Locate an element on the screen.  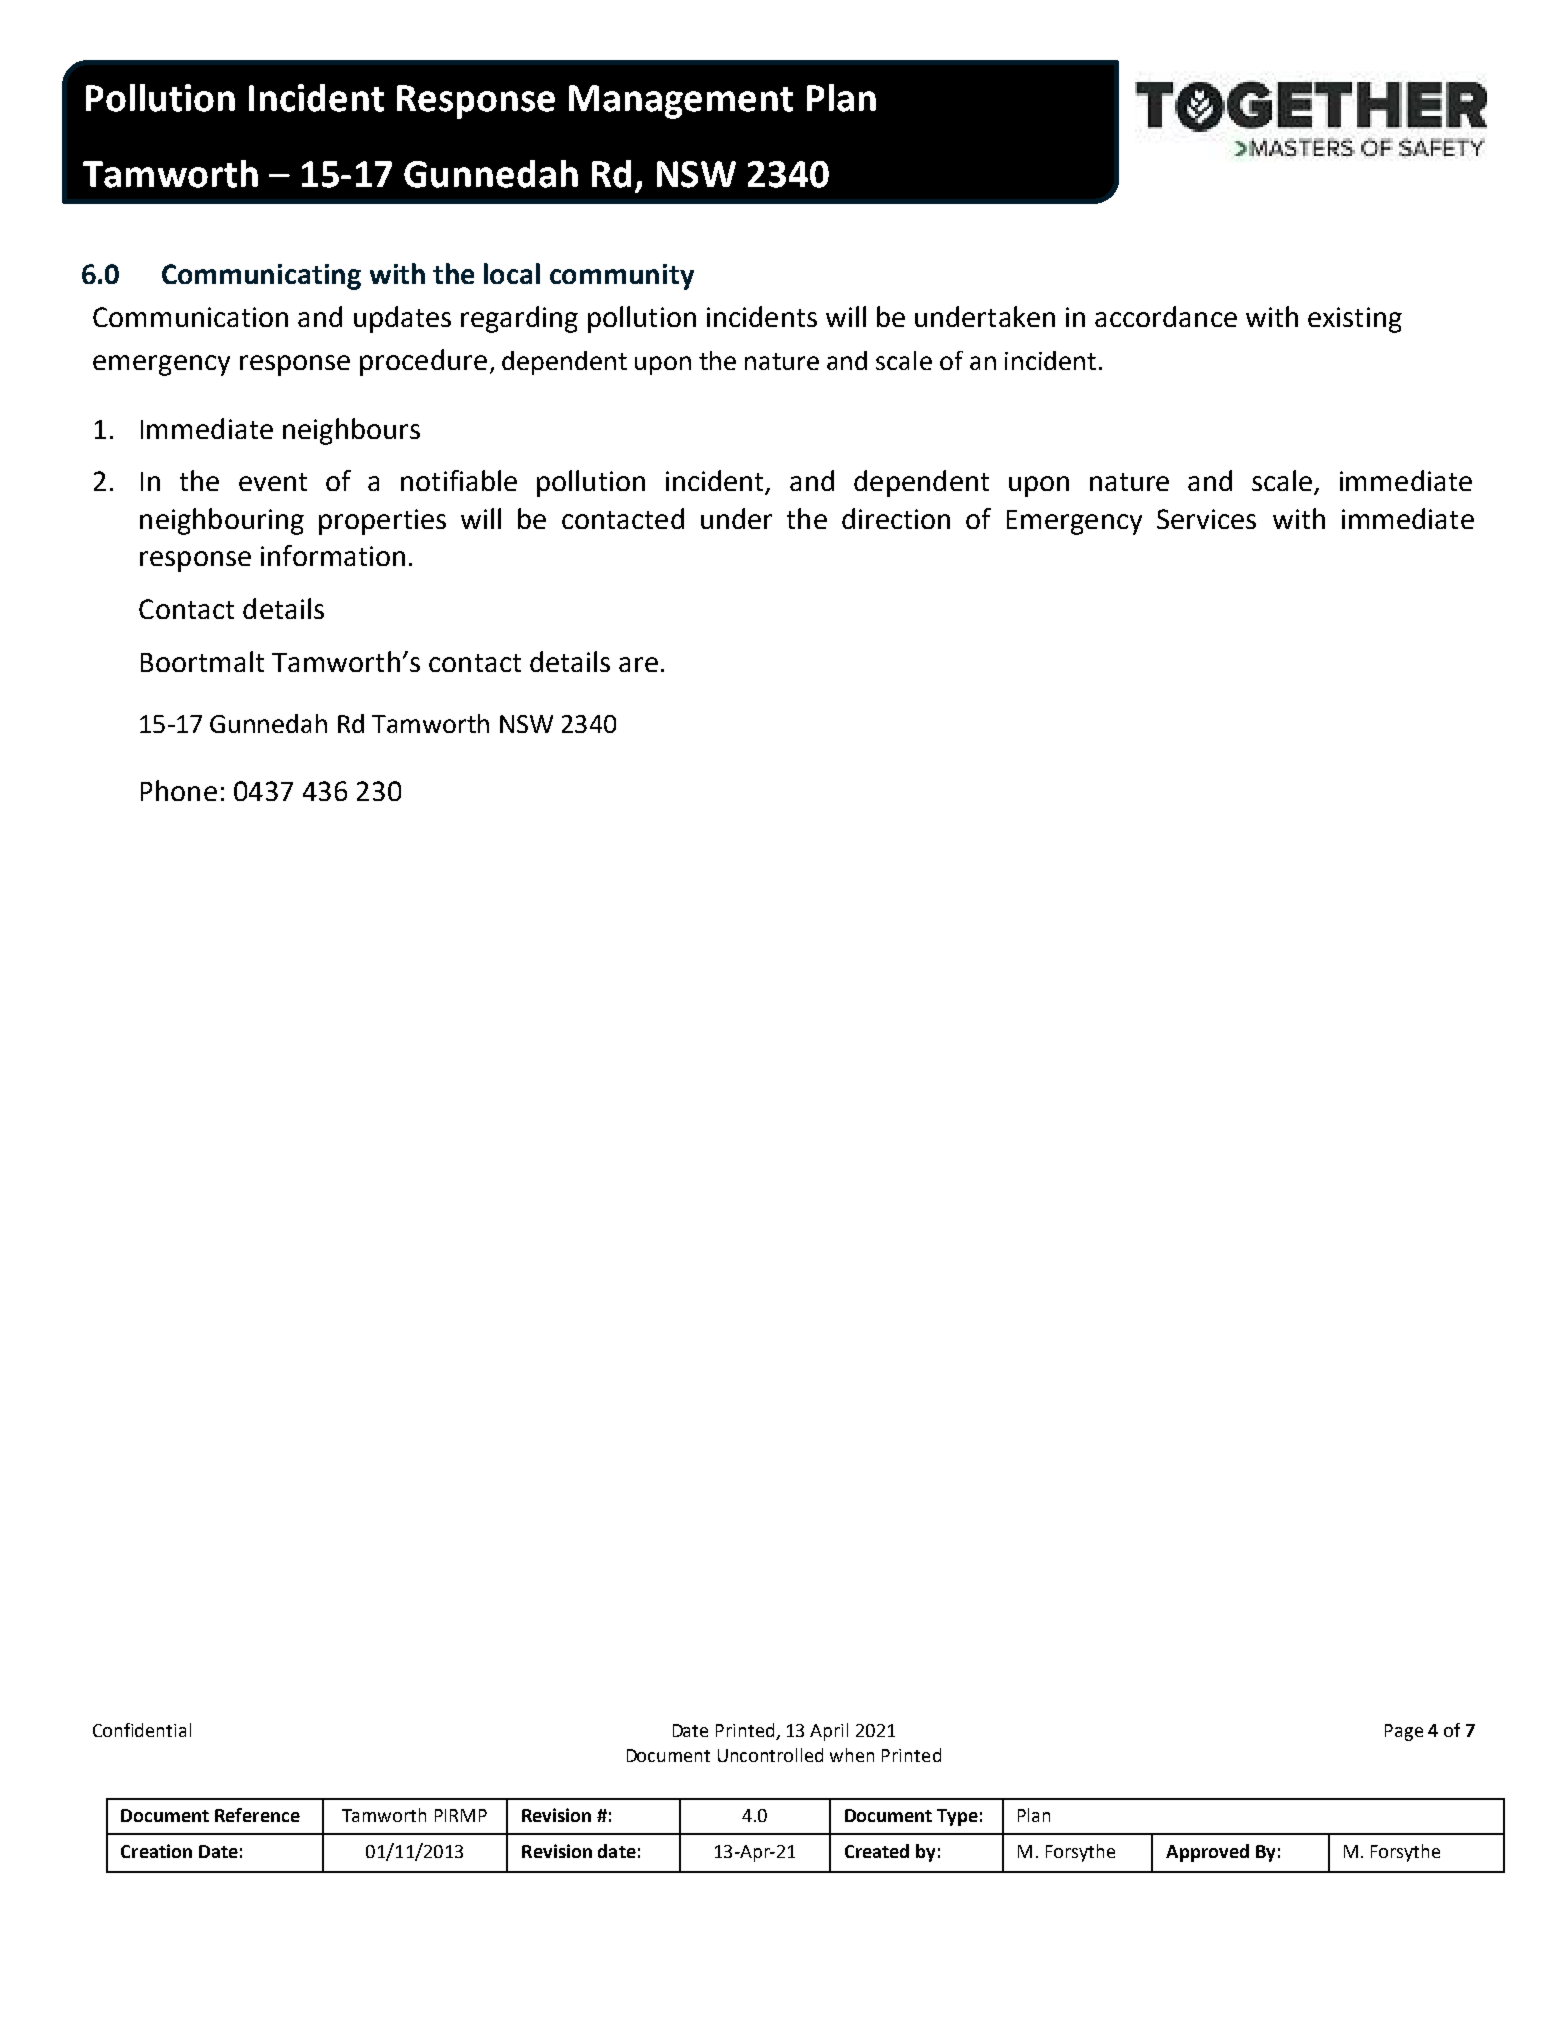
Uncontrolled is located at coordinates (770, 1755).
